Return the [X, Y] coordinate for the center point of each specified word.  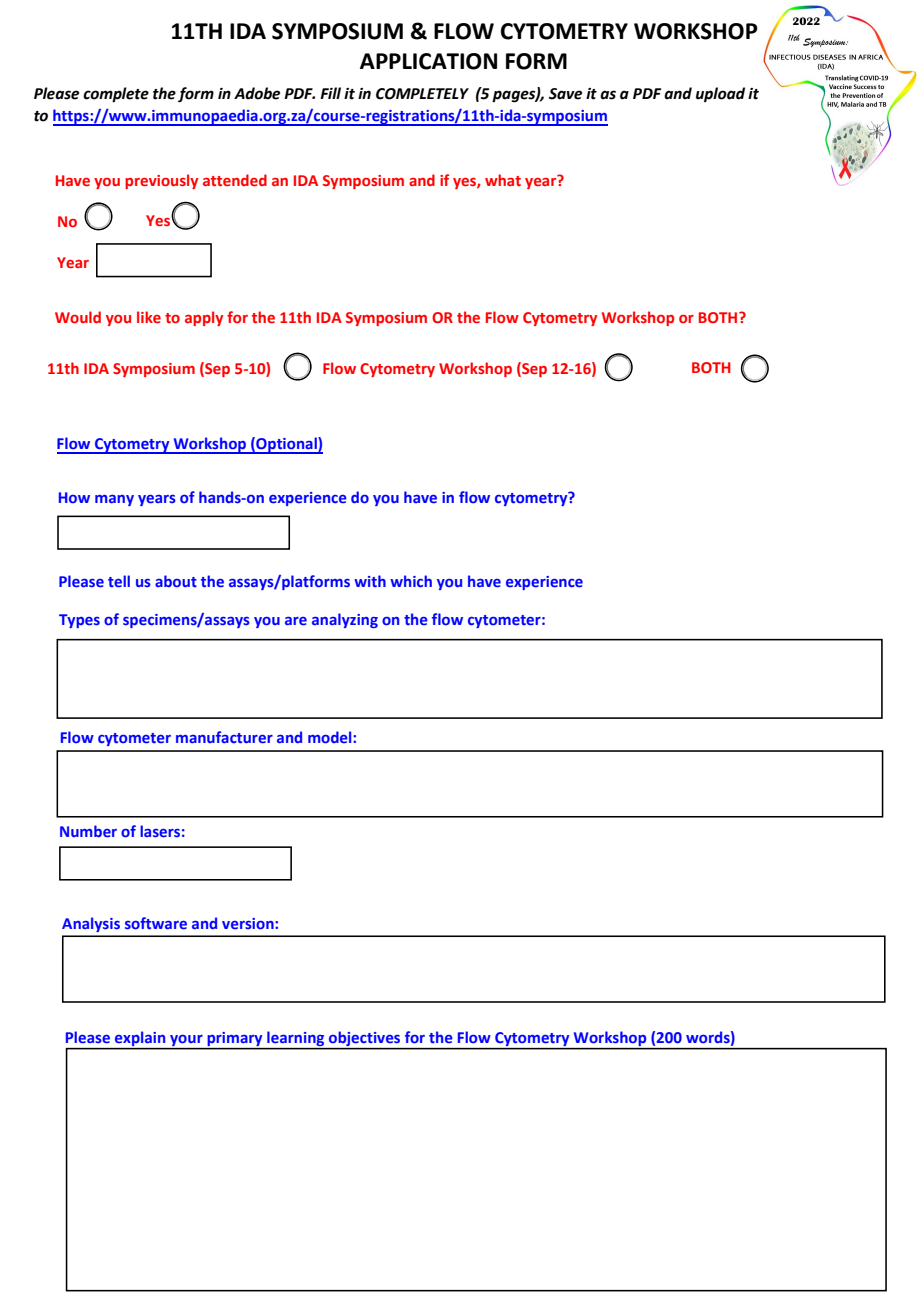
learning [296, 1040]
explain [140, 1040]
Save [565, 94]
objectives [365, 1040]
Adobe [257, 93]
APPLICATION [428, 61]
